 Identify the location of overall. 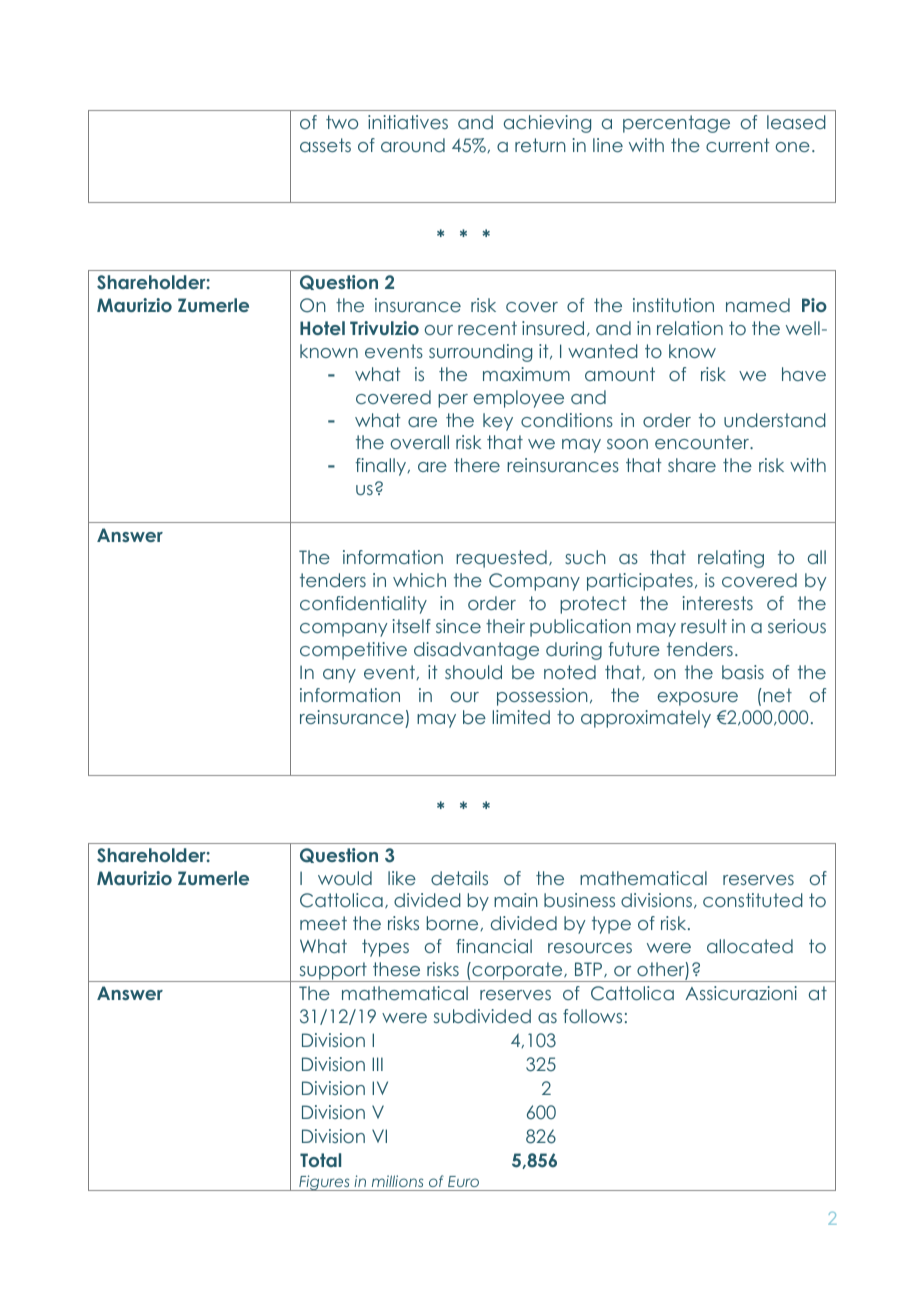
(420, 442).
